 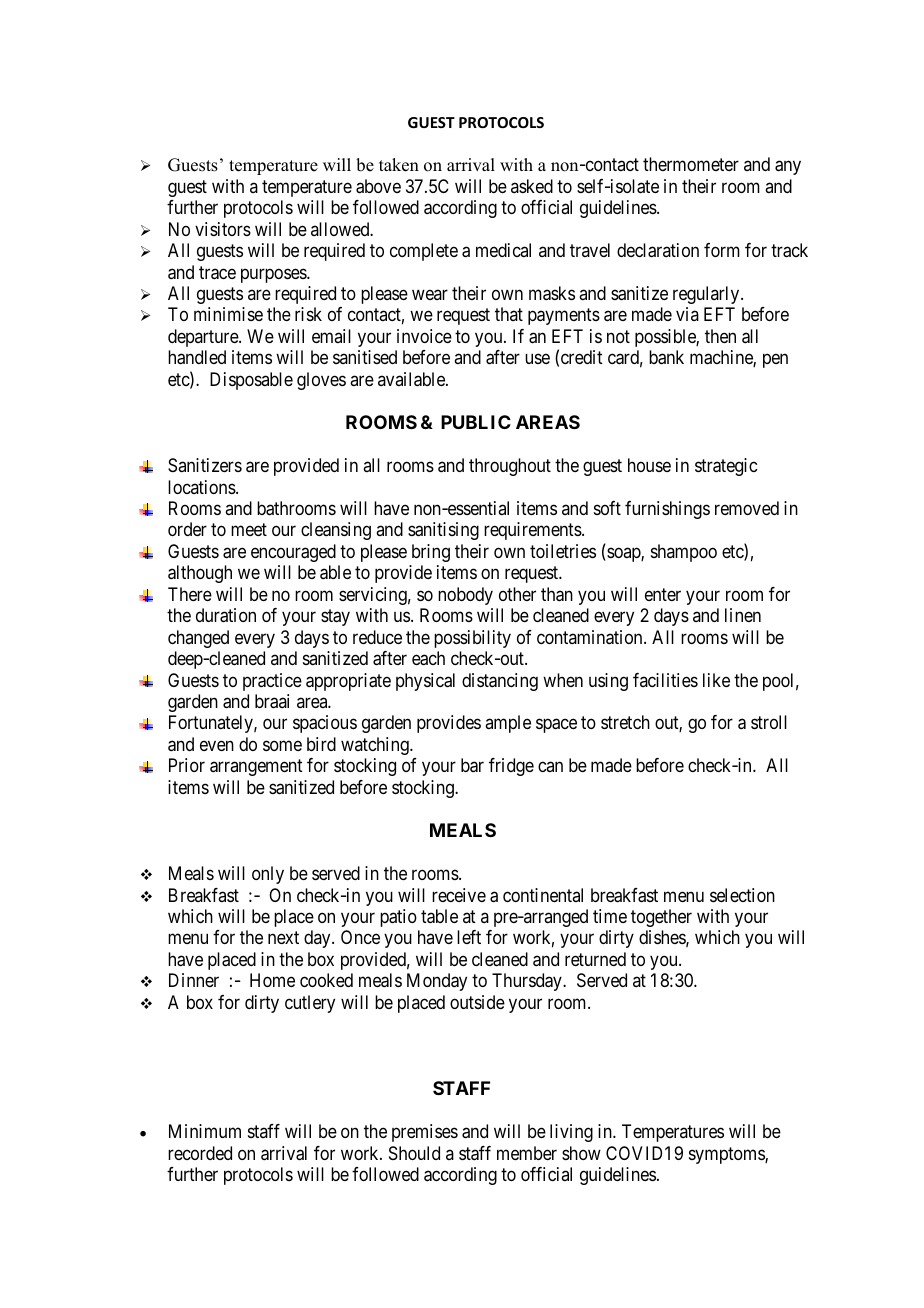 What do you see at coordinates (223, 229) in the screenshot?
I see `visitors` at bounding box center [223, 229].
